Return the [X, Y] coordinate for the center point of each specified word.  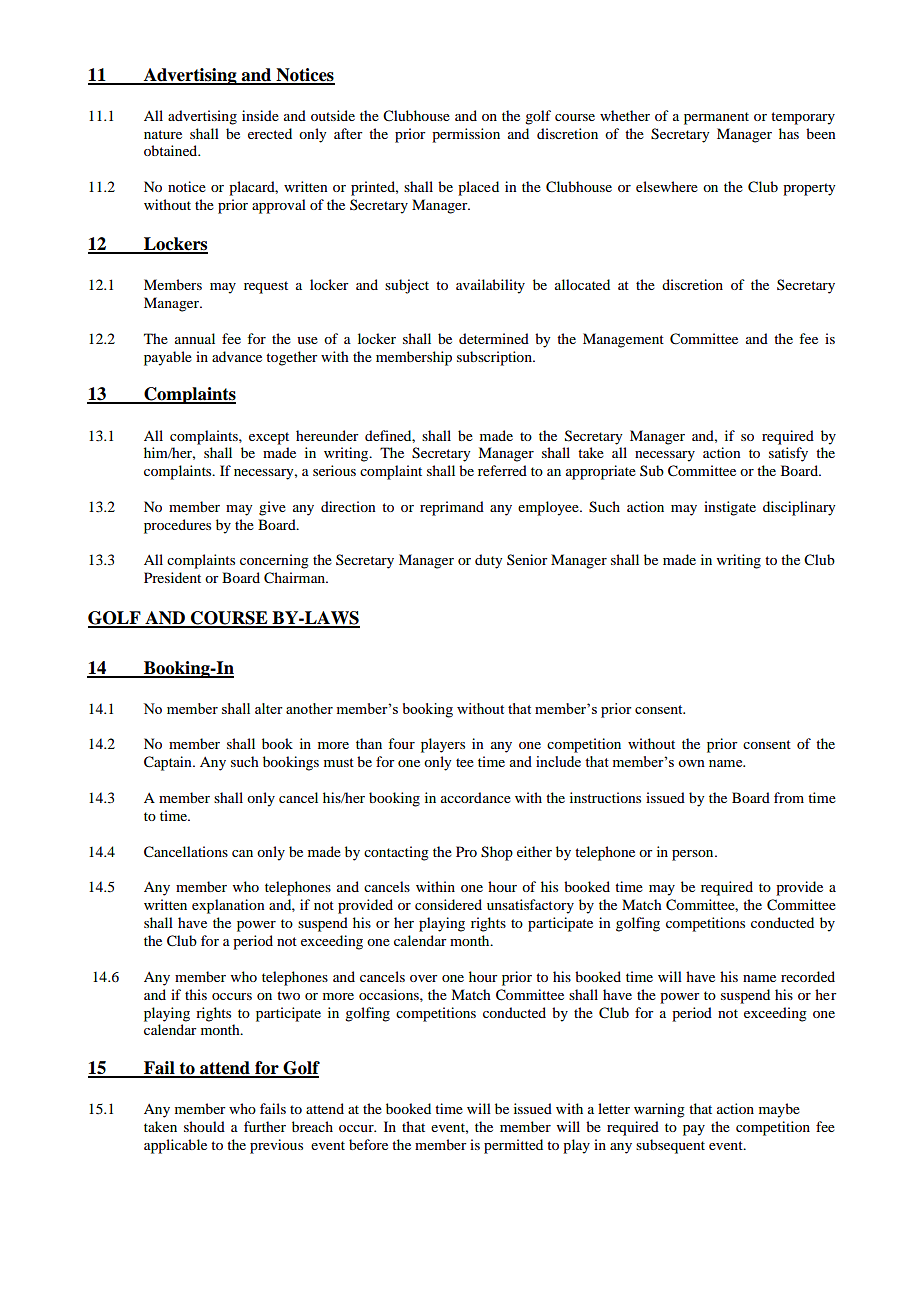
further [265, 1126]
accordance [476, 797]
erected [270, 133]
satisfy [788, 454]
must [339, 762]
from [789, 797]
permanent [716, 118]
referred [502, 470]
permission [466, 135]
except [269, 438]
